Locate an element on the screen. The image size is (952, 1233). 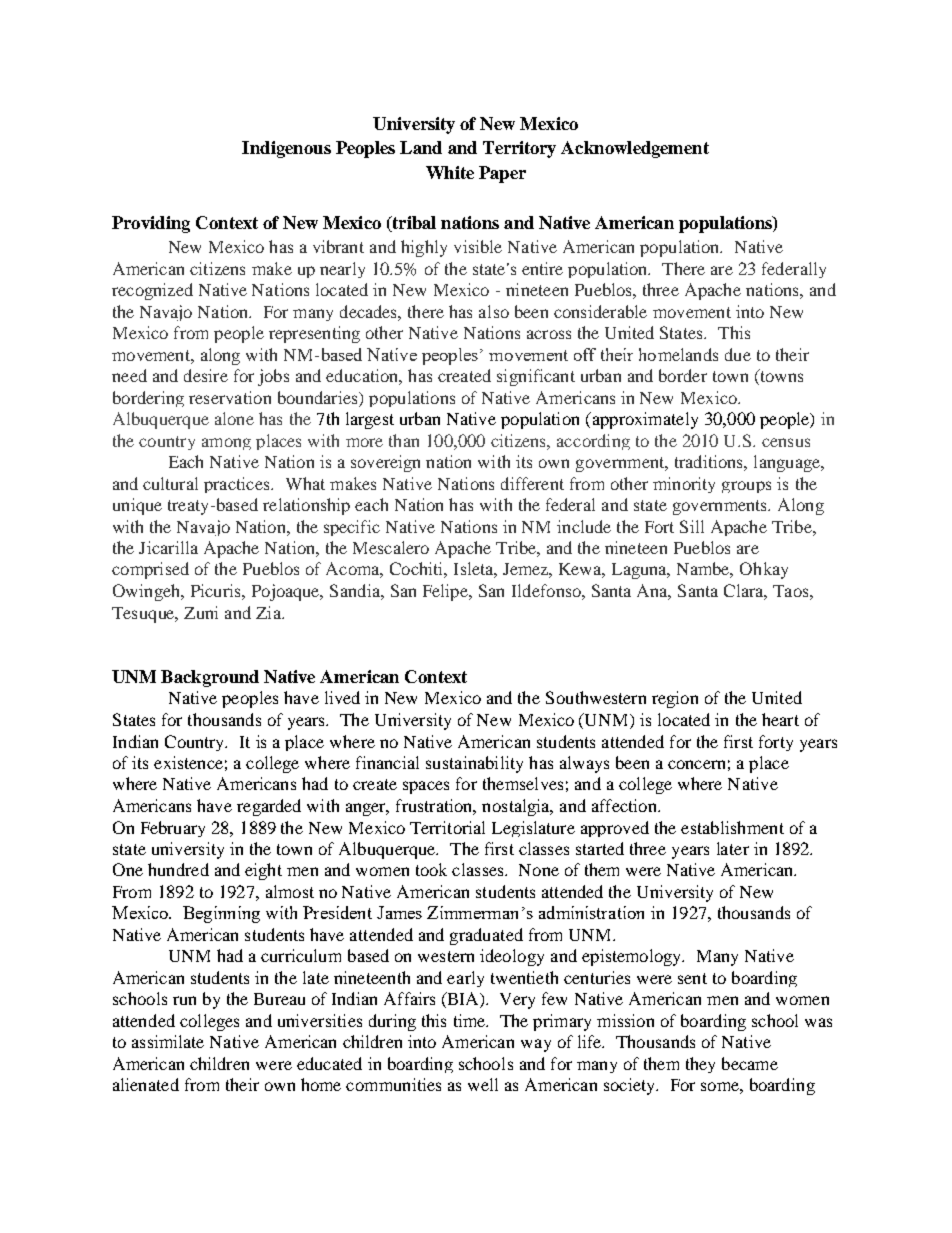
Background is located at coordinates (210, 678).
